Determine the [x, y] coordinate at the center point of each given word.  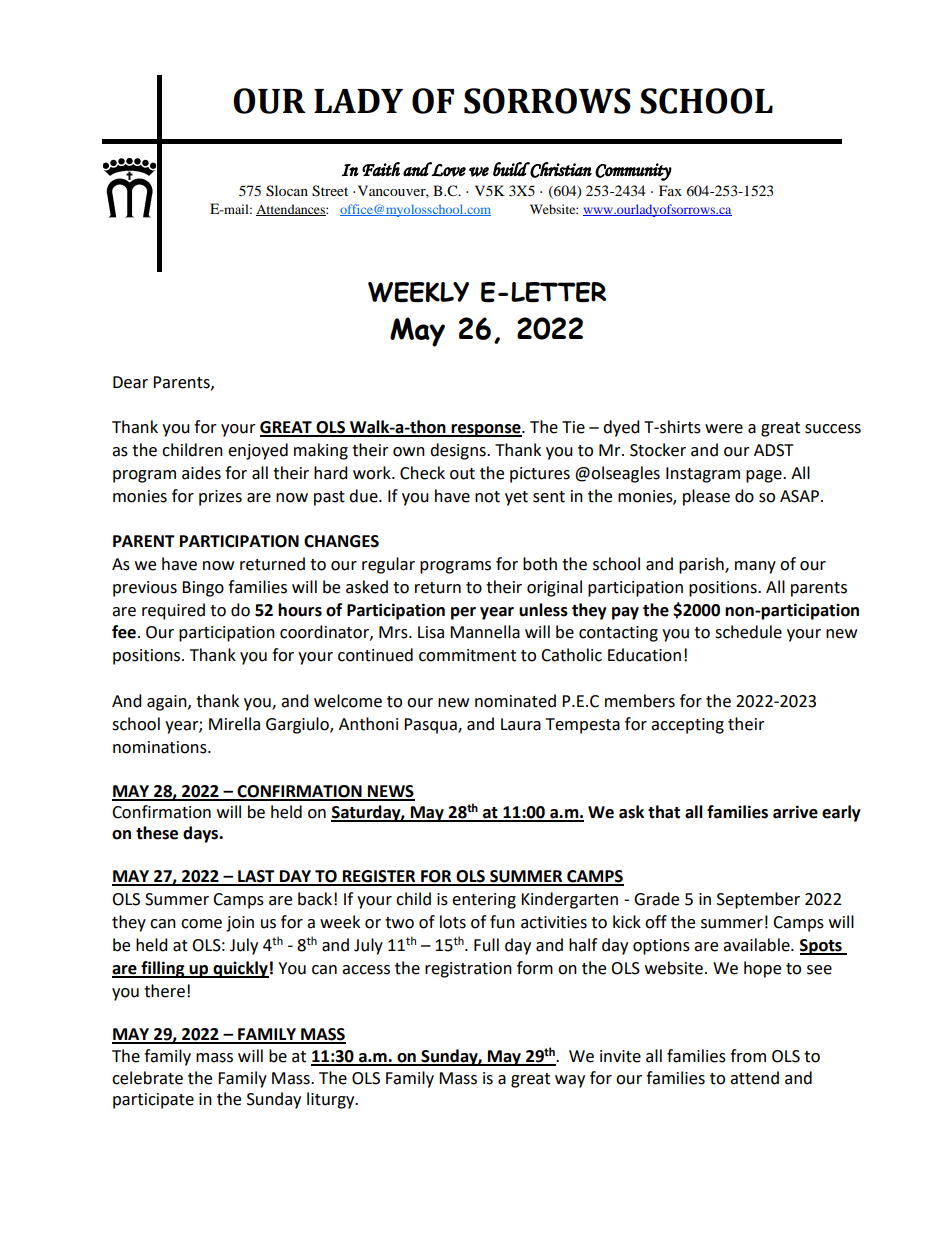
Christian [560, 170]
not [487, 497]
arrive [795, 812]
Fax [670, 190]
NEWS [390, 792]
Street [330, 191]
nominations [161, 747]
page [765, 476]
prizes [220, 498]
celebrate [147, 1078]
